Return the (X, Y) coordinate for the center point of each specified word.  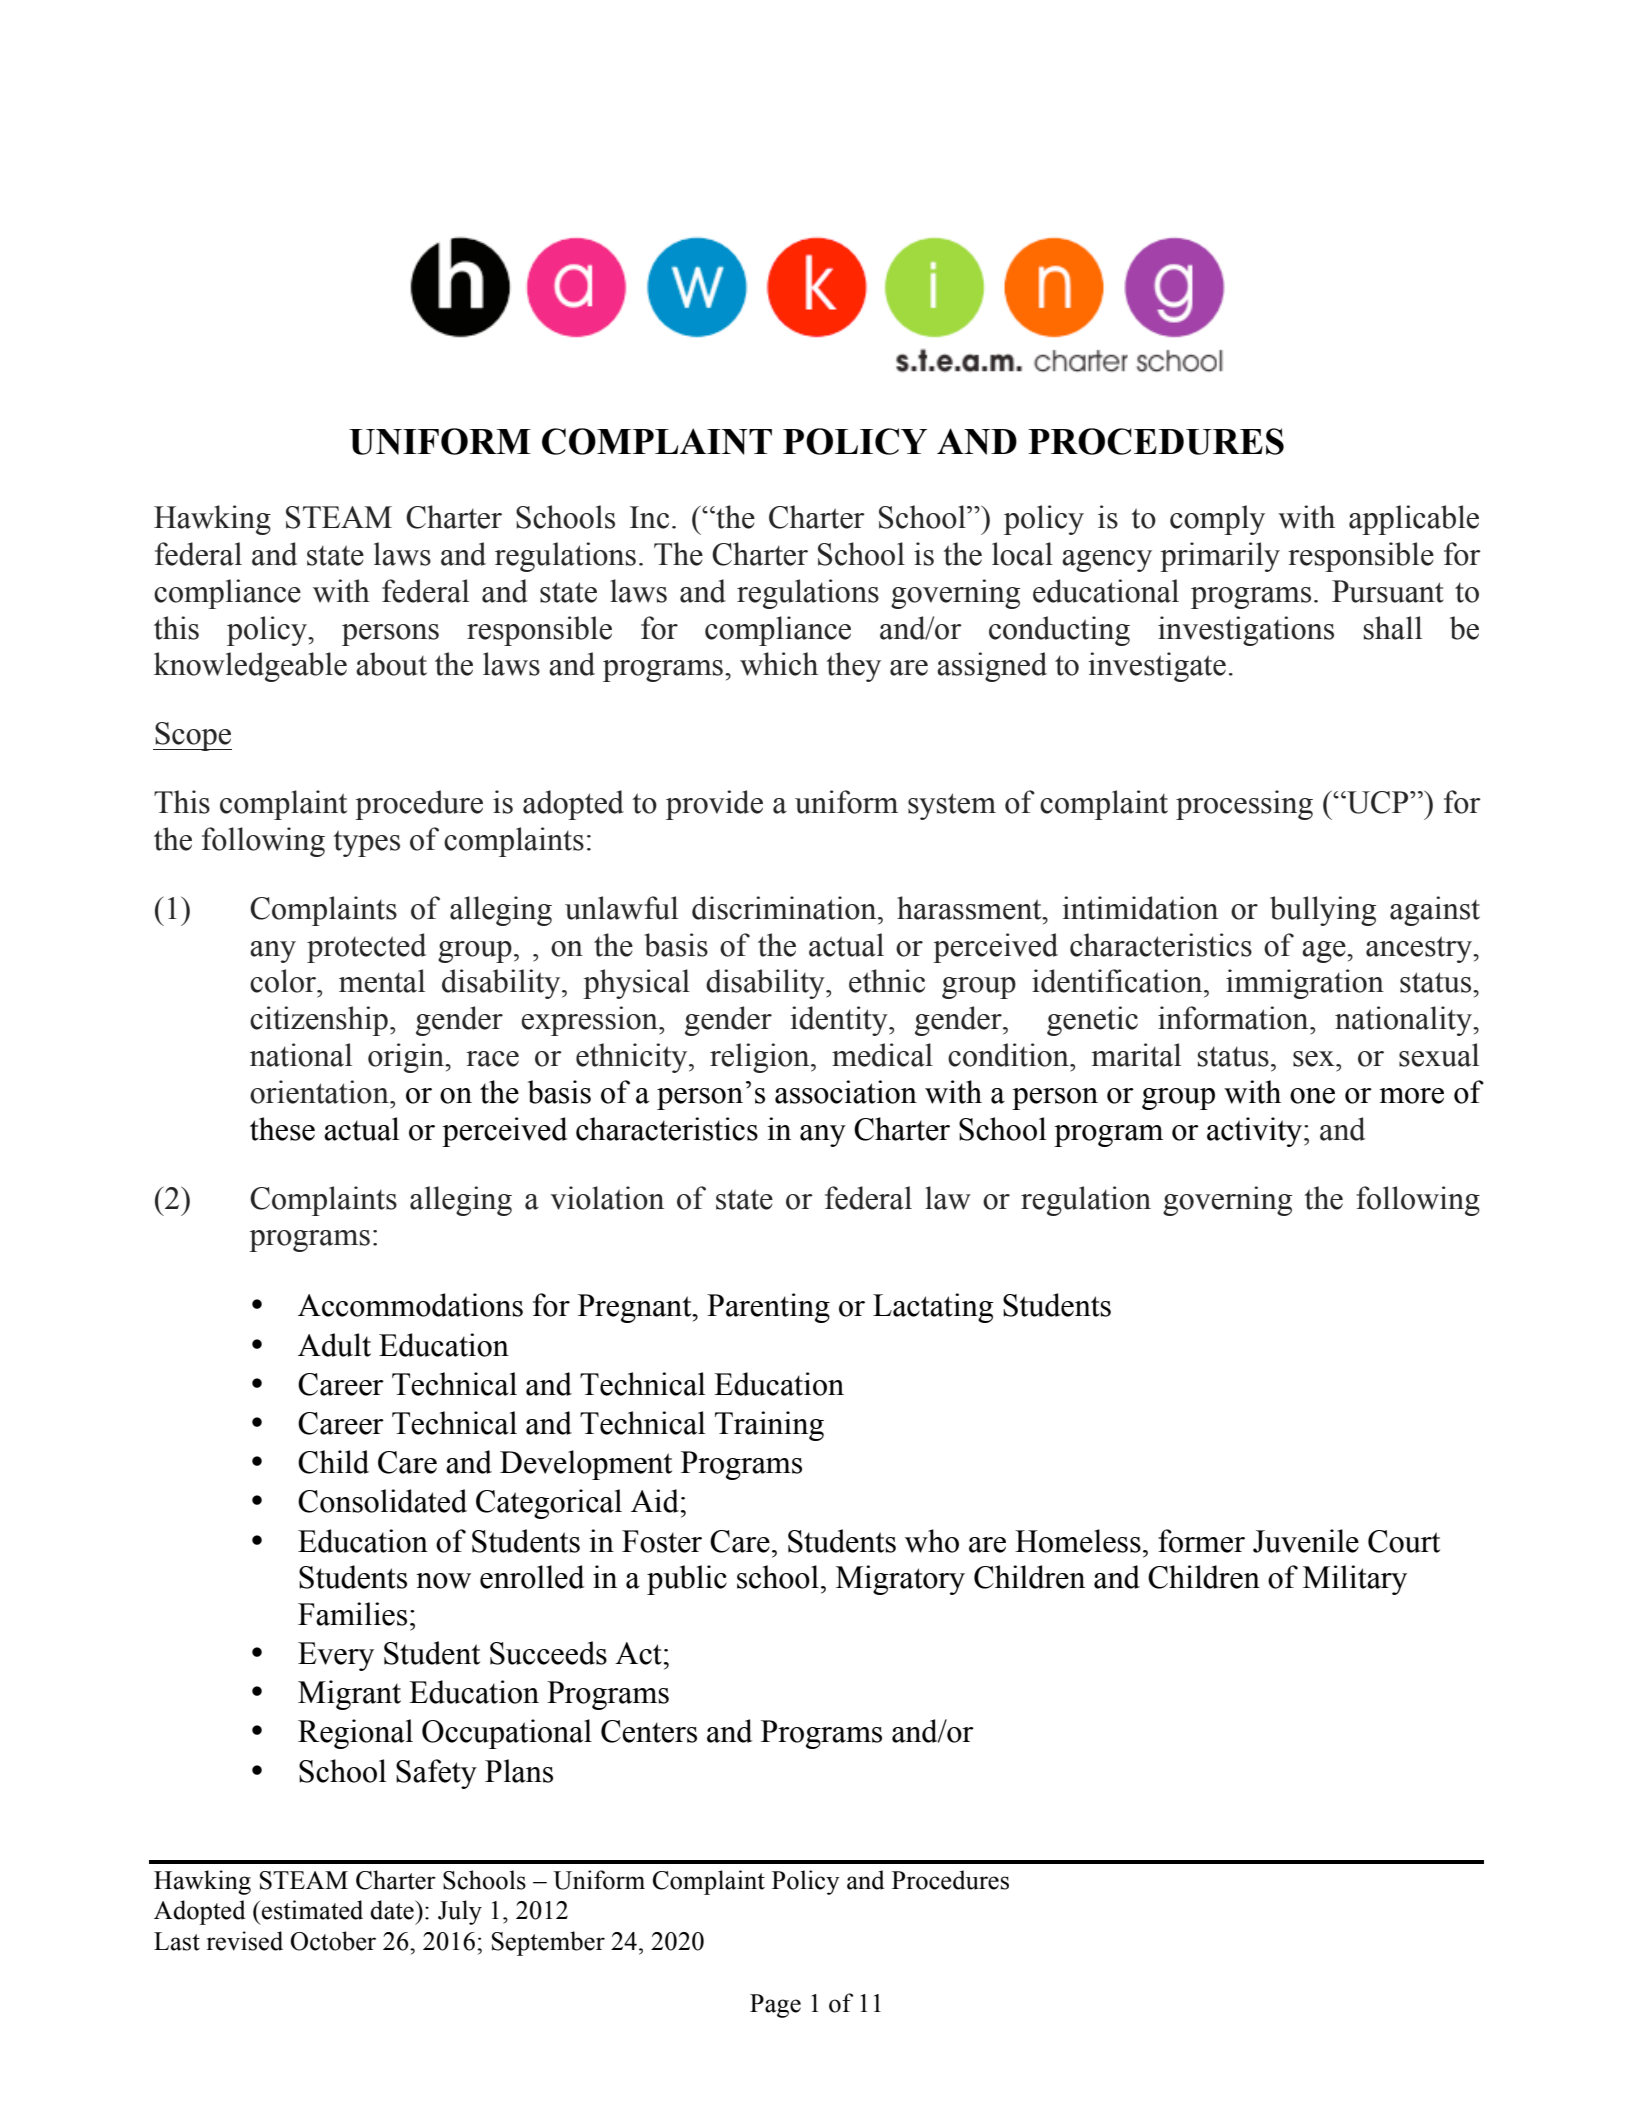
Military (1355, 1580)
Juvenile (1306, 1541)
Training (769, 1426)
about (391, 664)
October (333, 1941)
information (1234, 1018)
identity (840, 1021)
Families (352, 1614)
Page (775, 2006)
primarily (1220, 557)
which (779, 664)
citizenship (319, 1021)
